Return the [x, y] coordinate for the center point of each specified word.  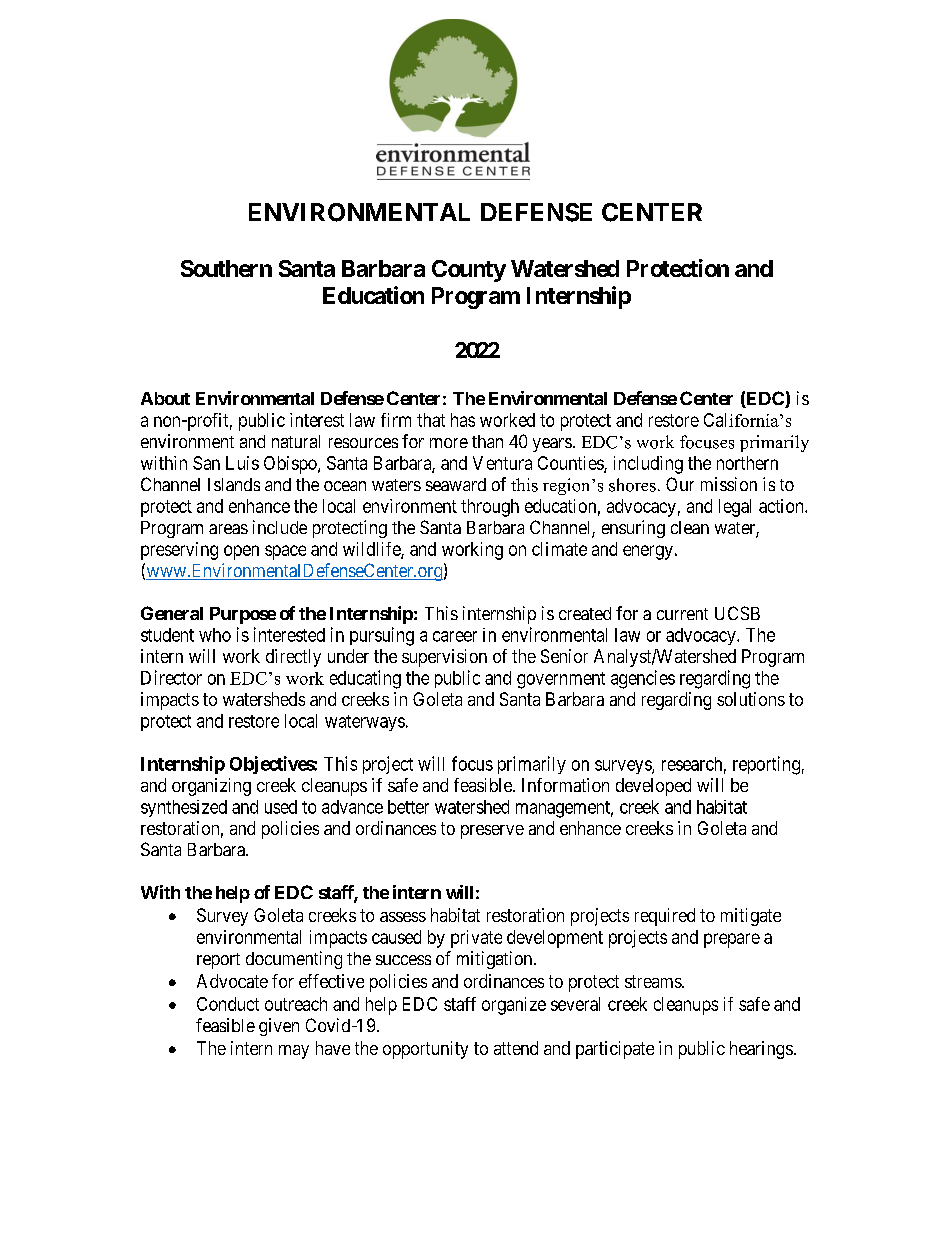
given [279, 1027]
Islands [234, 484]
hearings [761, 1050]
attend [516, 1048]
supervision [444, 658]
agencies [643, 679]
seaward [456, 484]
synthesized [184, 808]
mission [729, 484]
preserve [492, 832]
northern [747, 463]
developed [653, 787]
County [469, 271]
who [215, 635]
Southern [226, 268]
